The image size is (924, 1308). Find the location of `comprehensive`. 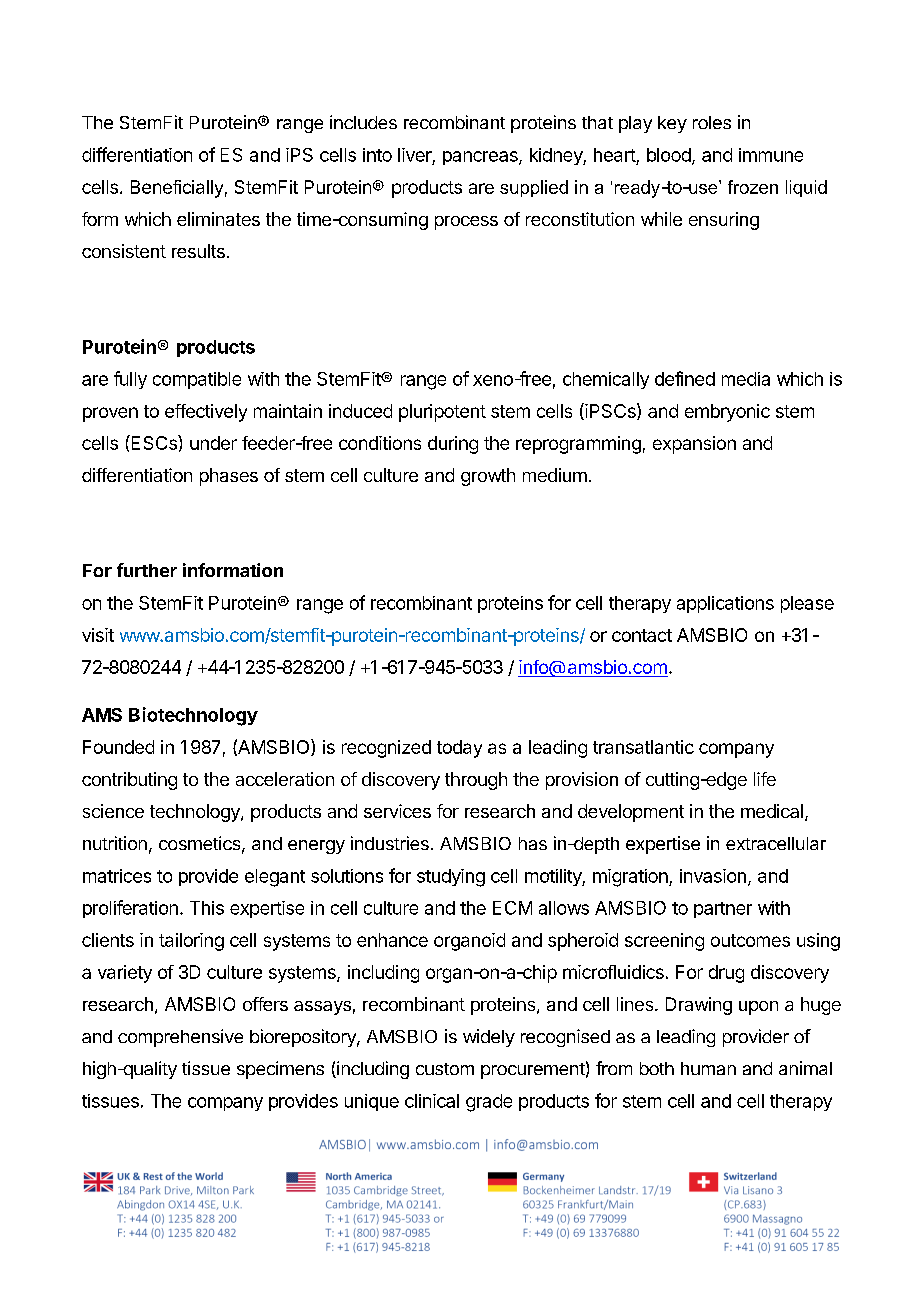

comprehensive is located at coordinates (180, 1038).
